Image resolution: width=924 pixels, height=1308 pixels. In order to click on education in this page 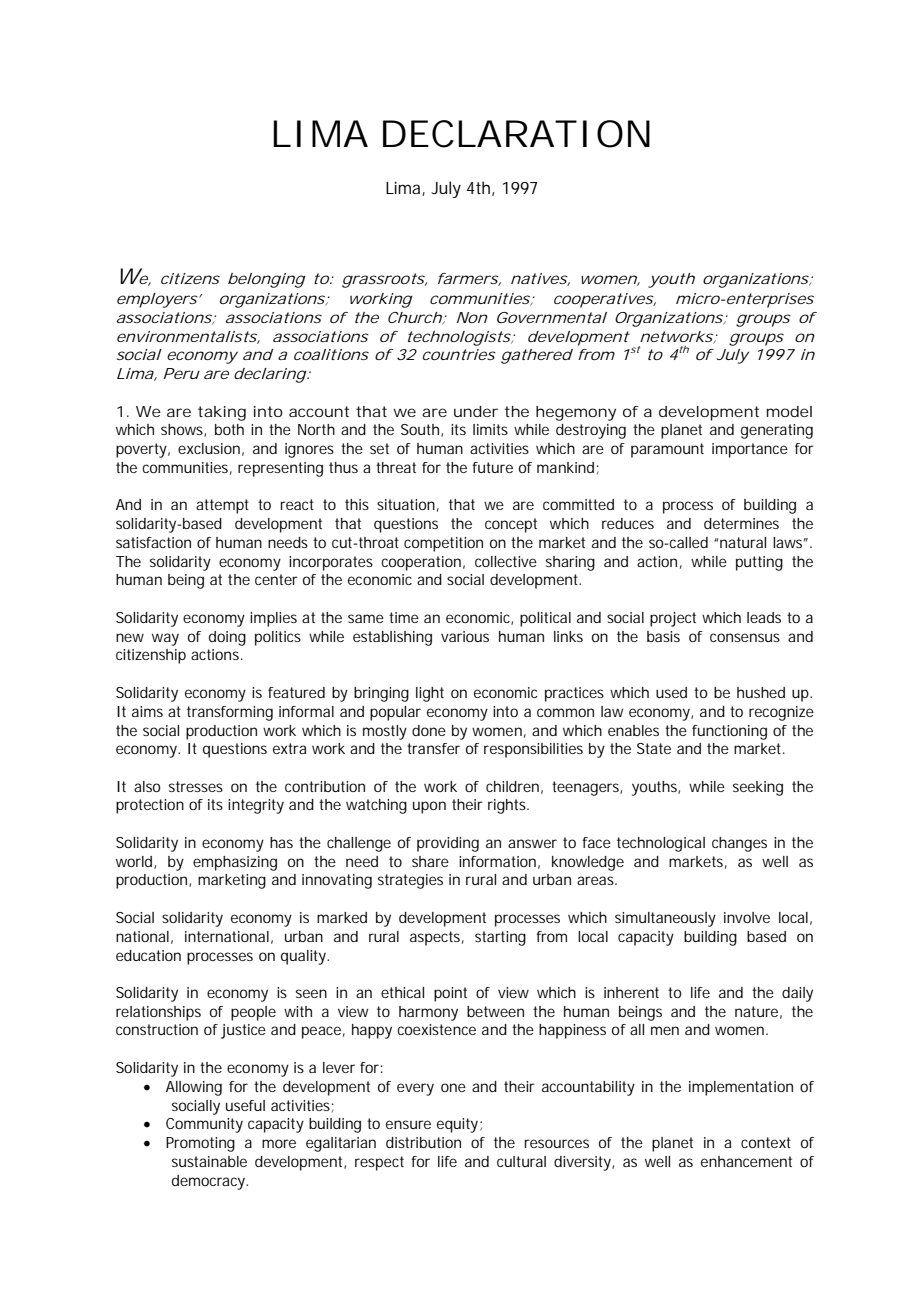, I will do `click(148, 955)`.
